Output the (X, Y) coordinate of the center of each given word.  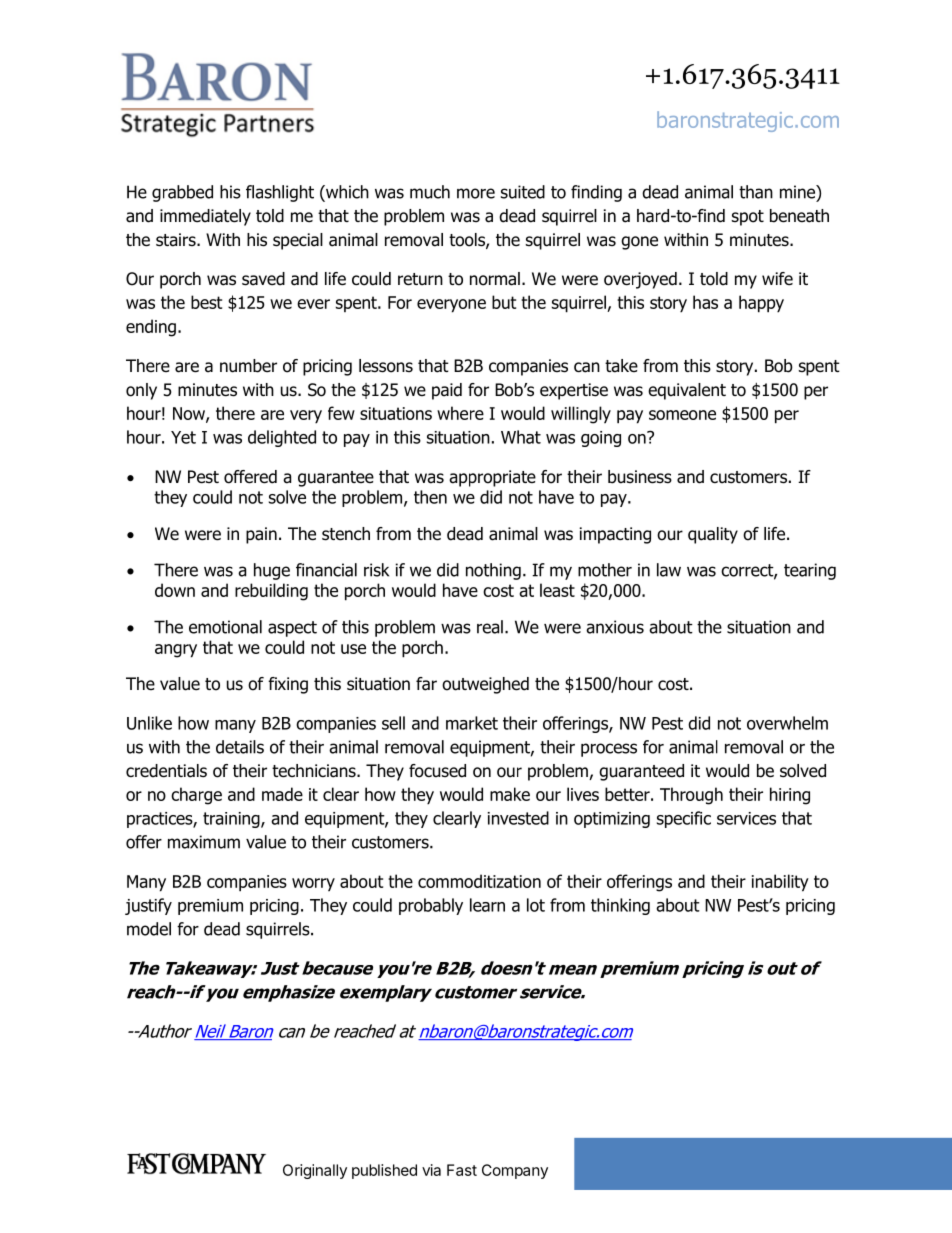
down (175, 590)
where (460, 413)
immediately (205, 217)
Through (691, 796)
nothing (493, 571)
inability (780, 883)
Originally (315, 1171)
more (476, 193)
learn (487, 905)
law (669, 570)
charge (196, 796)
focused (437, 771)
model (149, 929)
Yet (183, 437)
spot (748, 218)
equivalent (687, 391)
